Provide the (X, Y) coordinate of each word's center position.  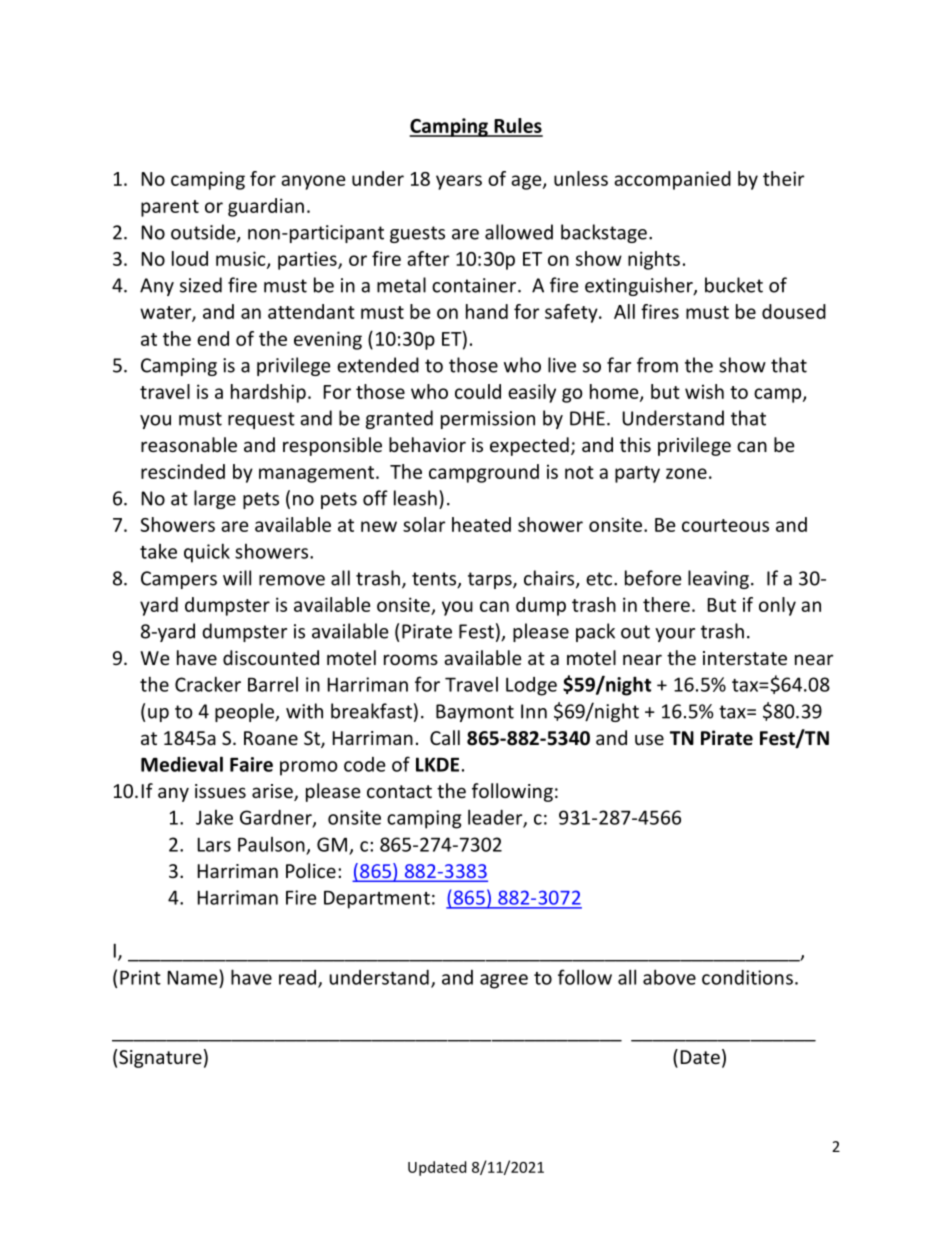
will (237, 578)
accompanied (672, 180)
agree (504, 981)
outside (204, 233)
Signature (160, 1059)
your (675, 635)
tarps (491, 580)
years (459, 182)
